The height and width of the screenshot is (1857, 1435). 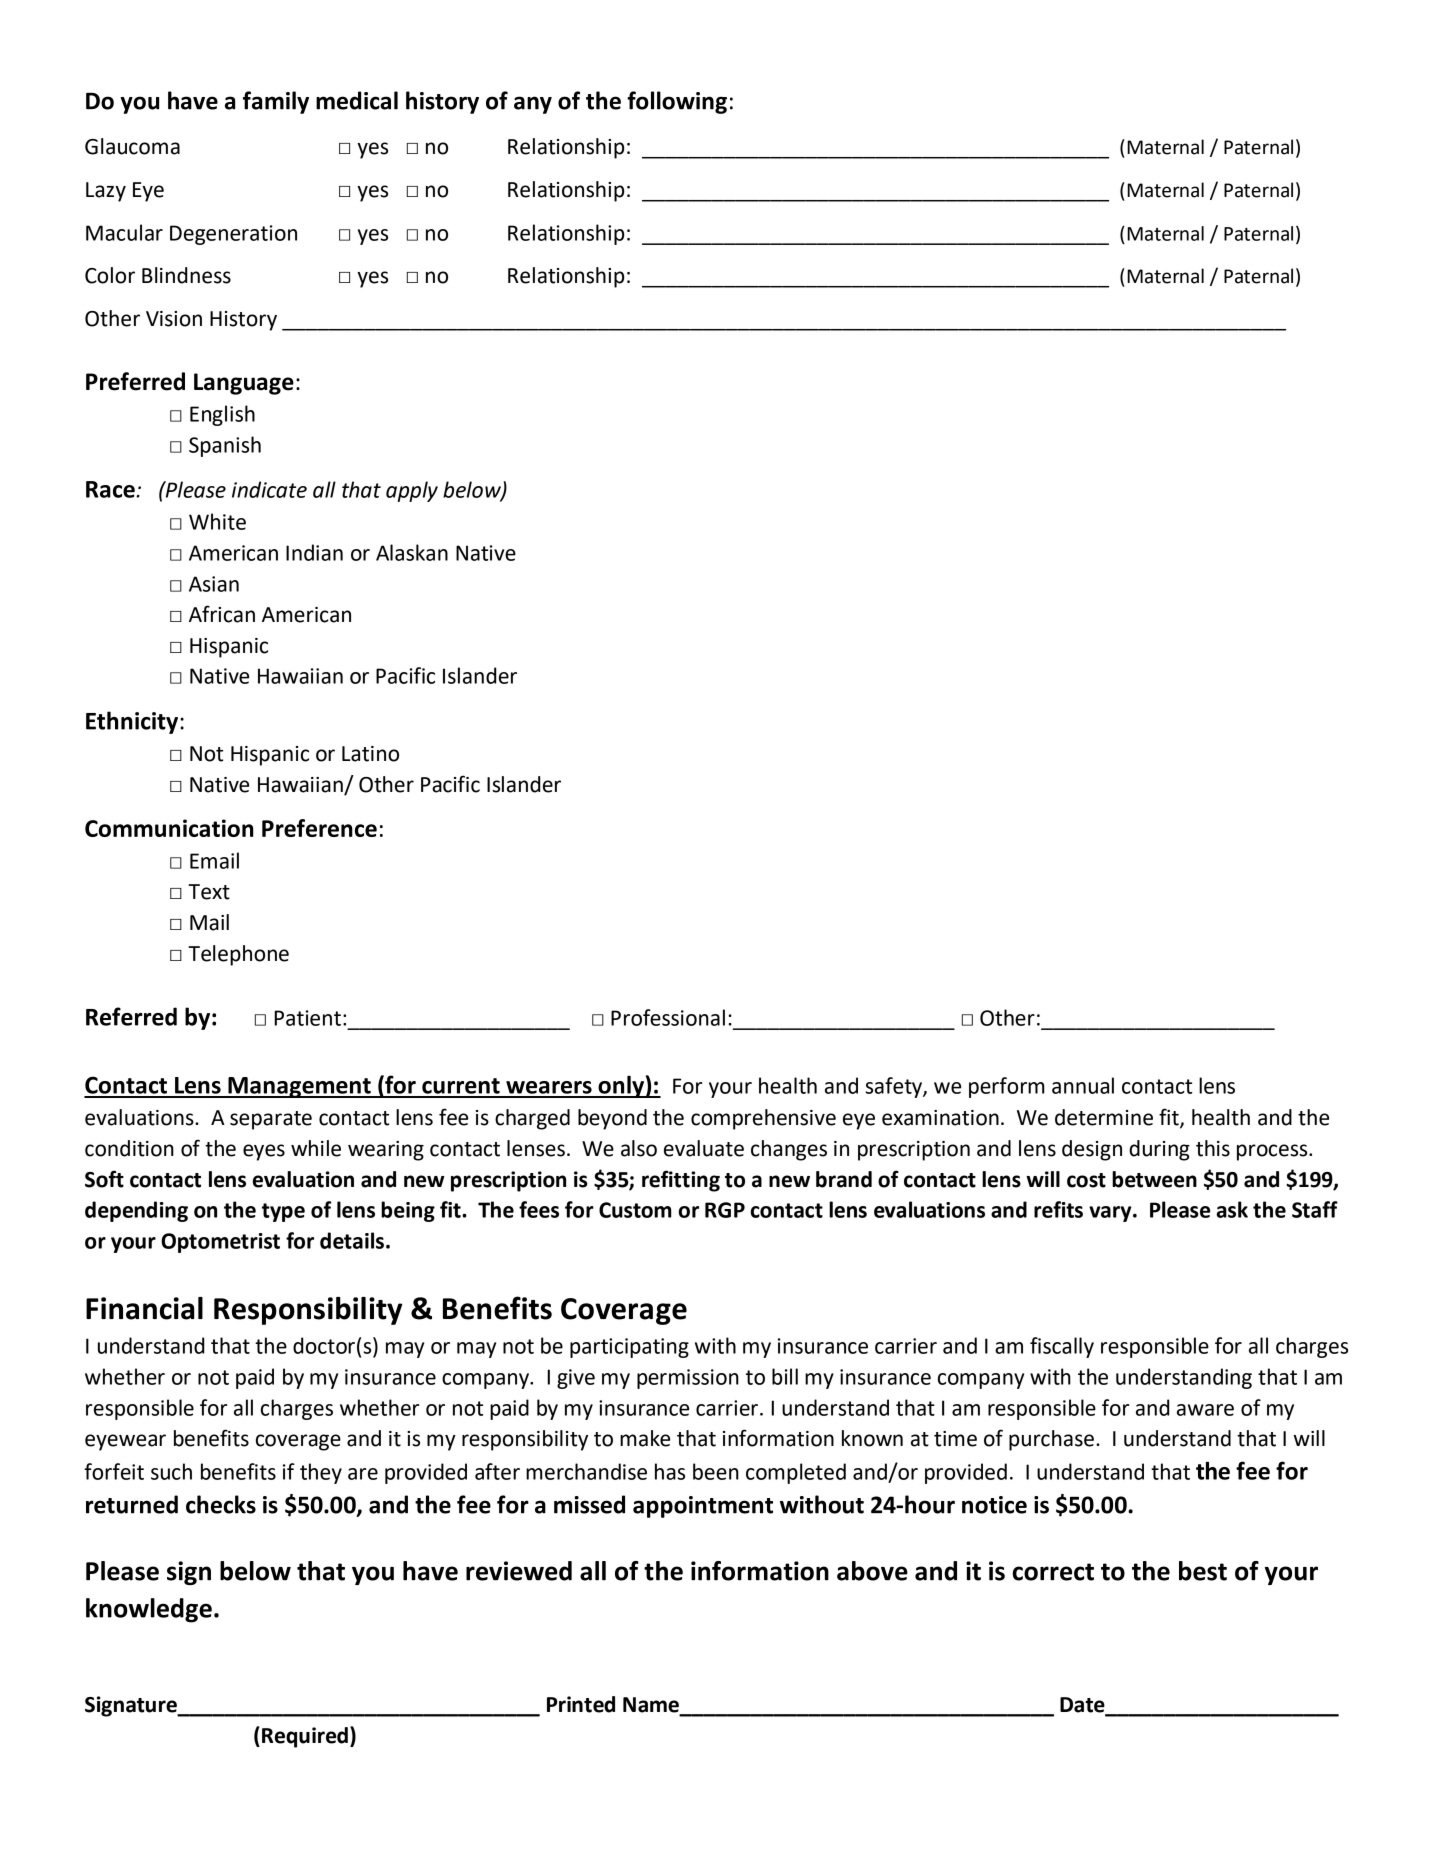 I want to click on Telephone, so click(x=238, y=955).
